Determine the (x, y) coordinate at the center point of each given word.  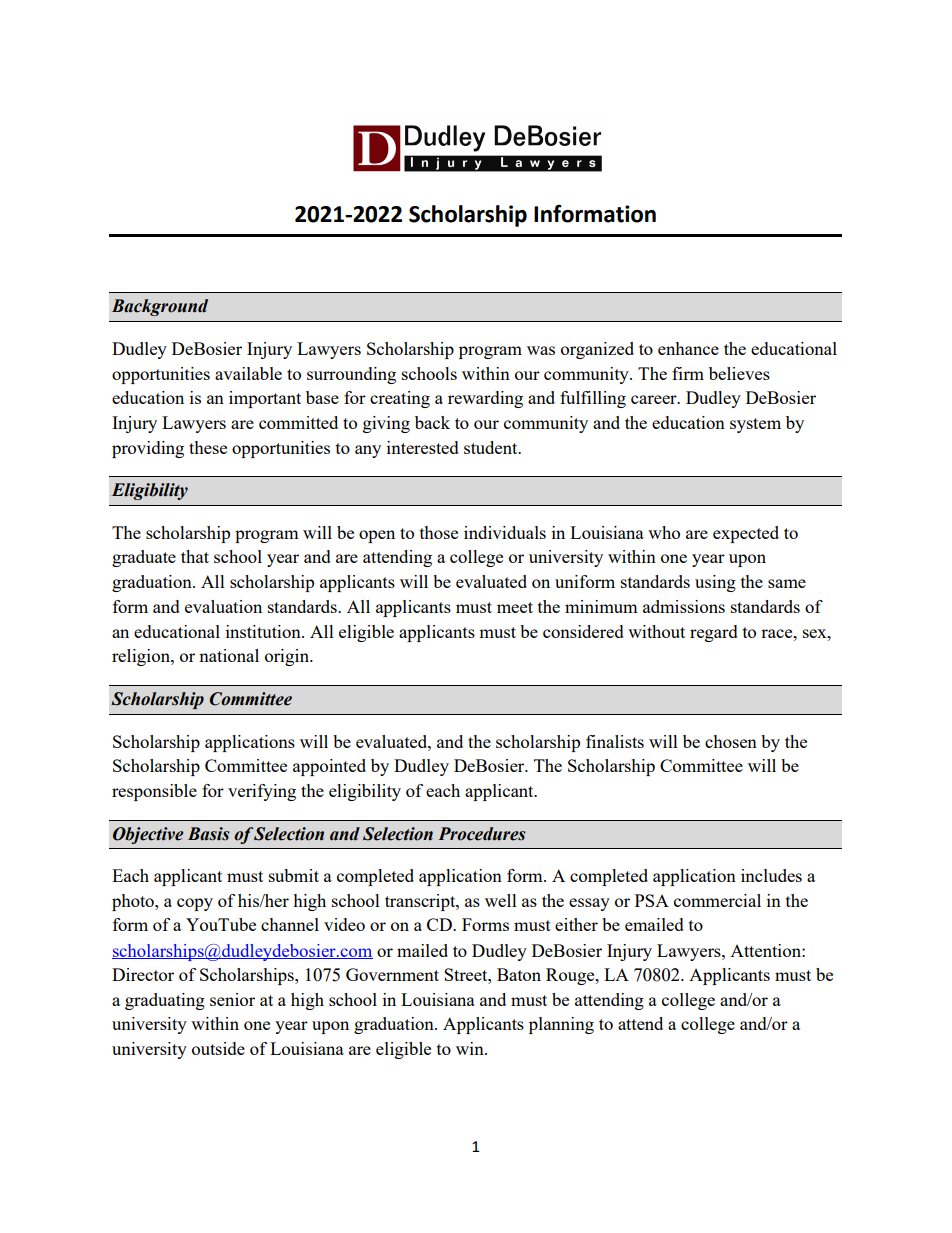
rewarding (485, 399)
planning (561, 1025)
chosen (731, 741)
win (471, 1048)
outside (218, 1048)
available (248, 373)
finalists (615, 741)
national (229, 655)
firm (688, 373)
